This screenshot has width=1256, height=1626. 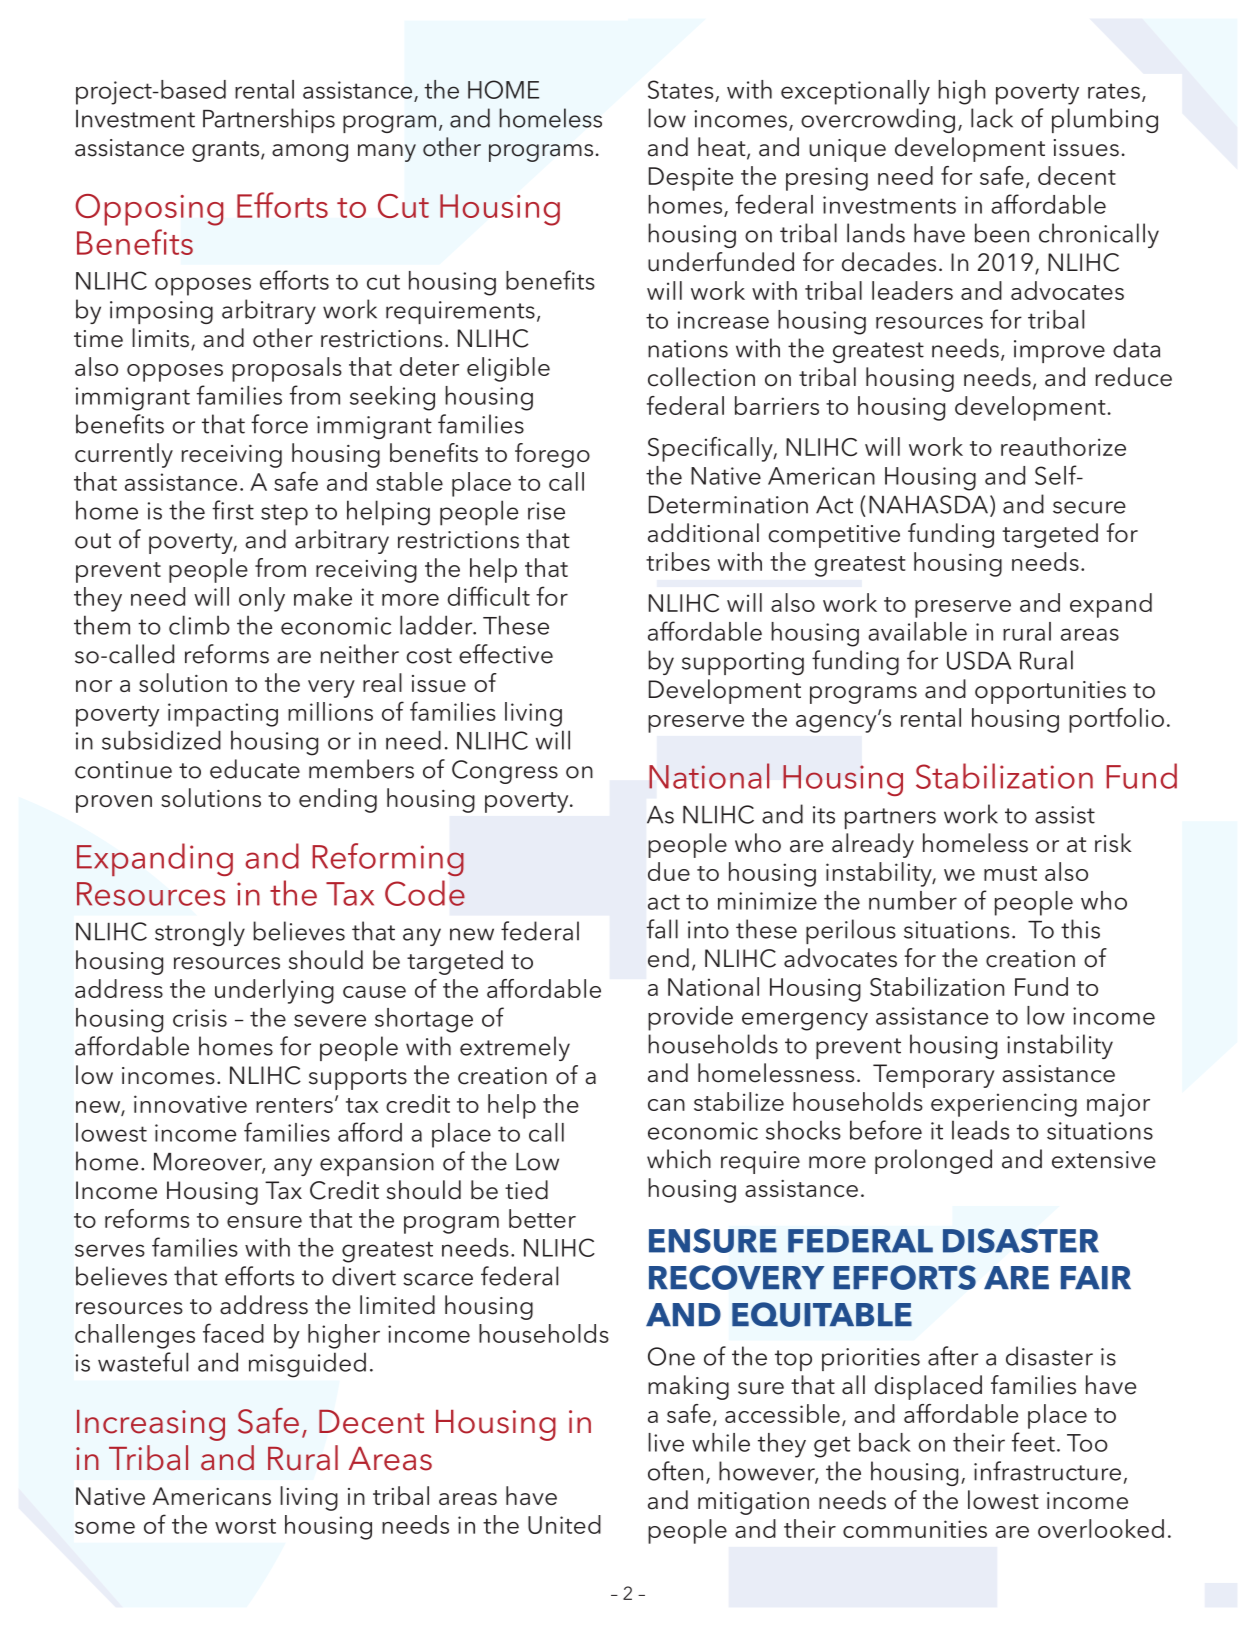 What do you see at coordinates (255, 769) in the screenshot?
I see `educate` at bounding box center [255, 769].
